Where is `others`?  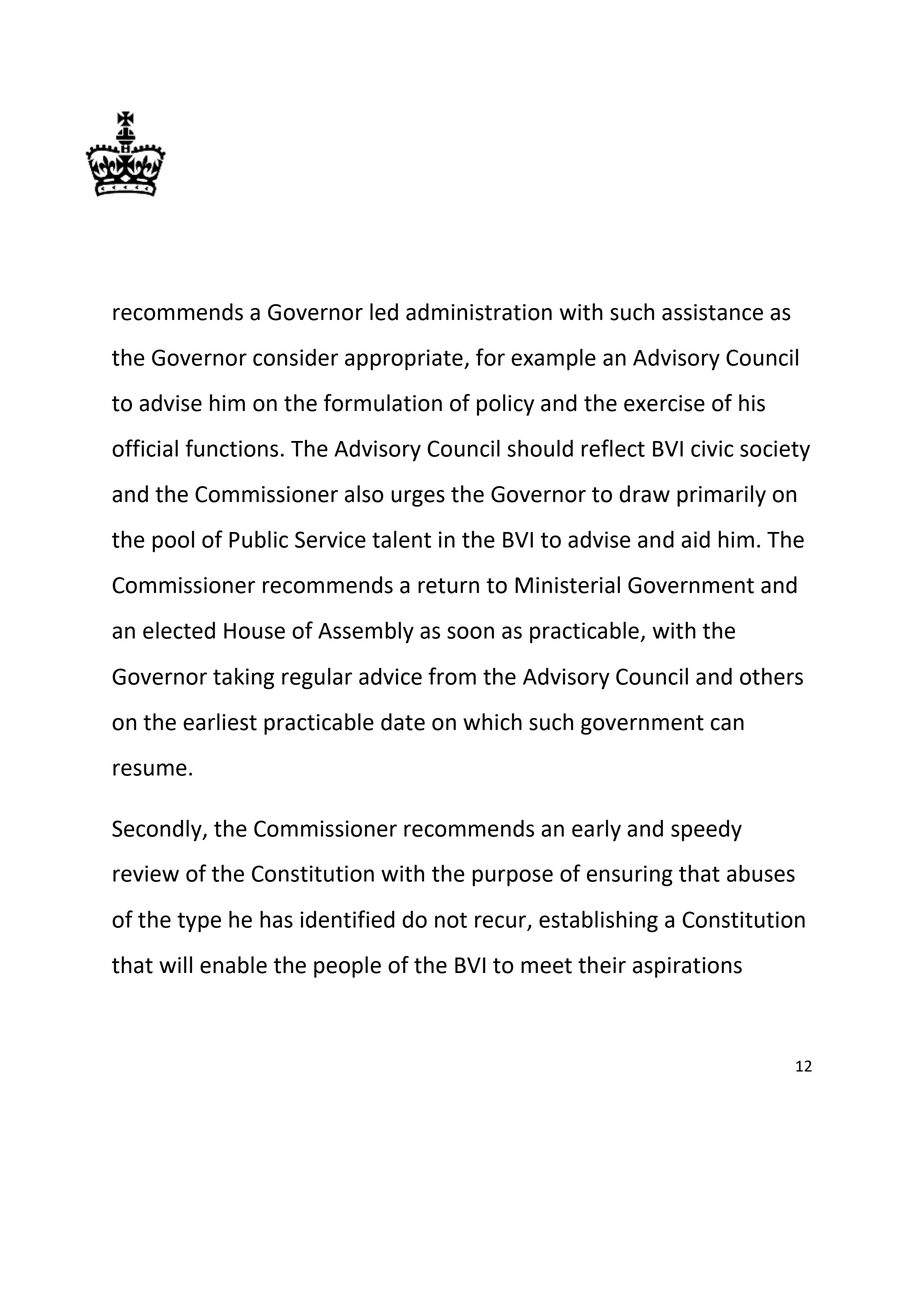
others is located at coordinates (771, 676).
